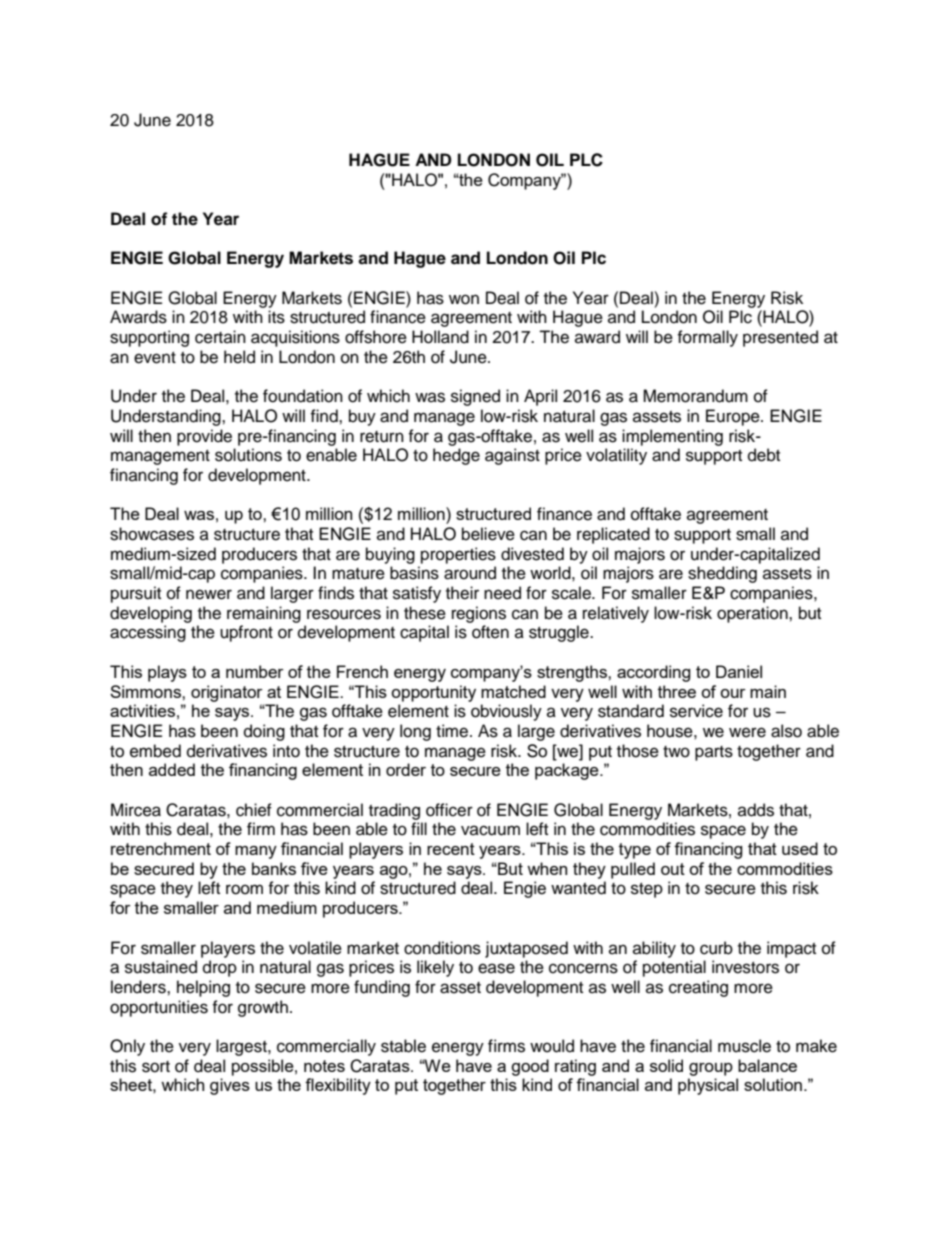 This image has height=1233, width=952. I want to click on opportunity, so click(433, 693).
